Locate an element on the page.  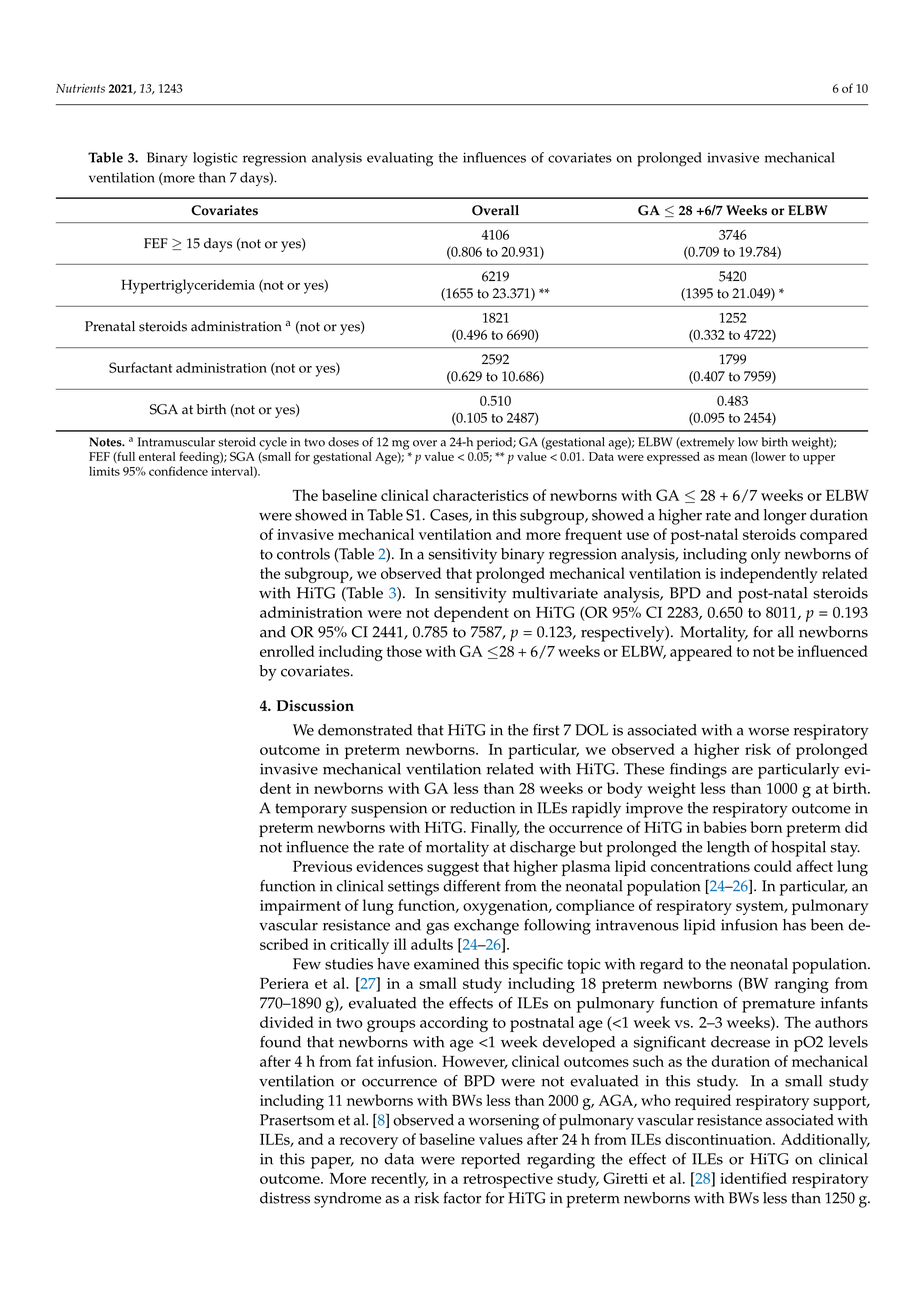
reduction is located at coordinates (482, 808).
